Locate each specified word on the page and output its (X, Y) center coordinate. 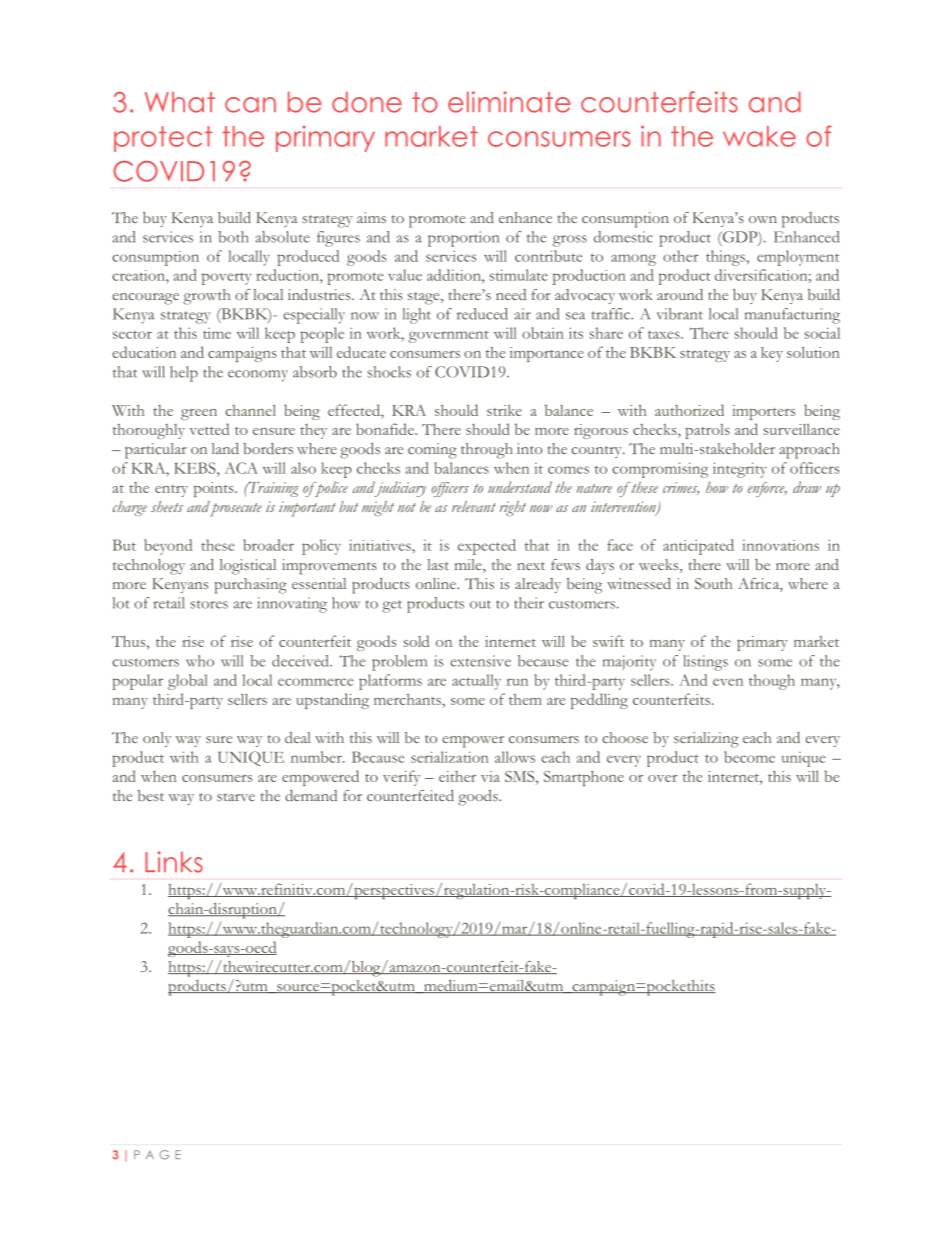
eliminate (509, 102)
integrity (740, 470)
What (180, 102)
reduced (482, 314)
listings (705, 663)
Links (174, 862)
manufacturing (792, 316)
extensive (480, 661)
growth (206, 297)
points (215, 489)
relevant (474, 506)
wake (759, 136)
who (200, 661)
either (457, 776)
